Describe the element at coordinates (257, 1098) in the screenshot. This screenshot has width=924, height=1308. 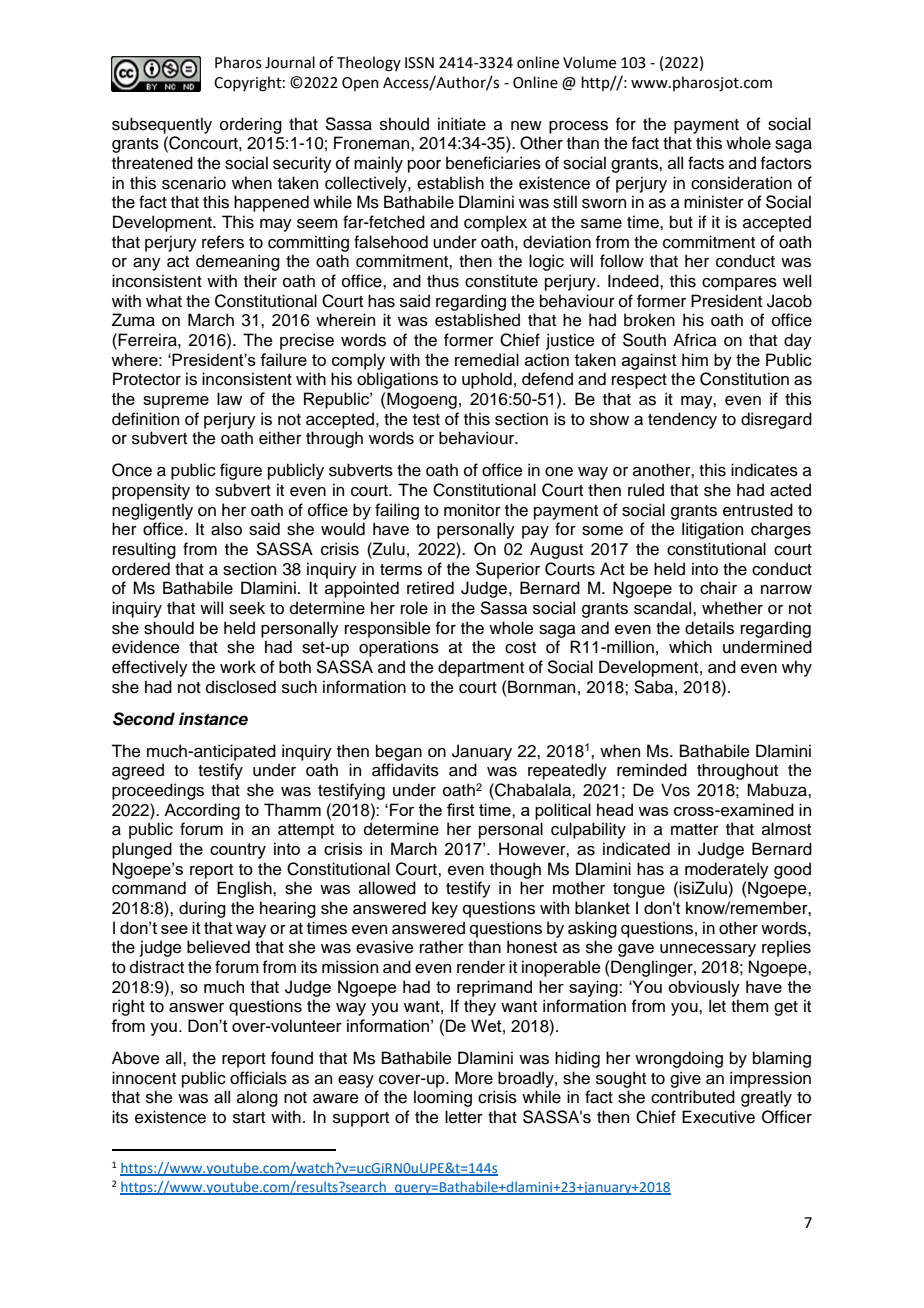
I see `along` at that location.
